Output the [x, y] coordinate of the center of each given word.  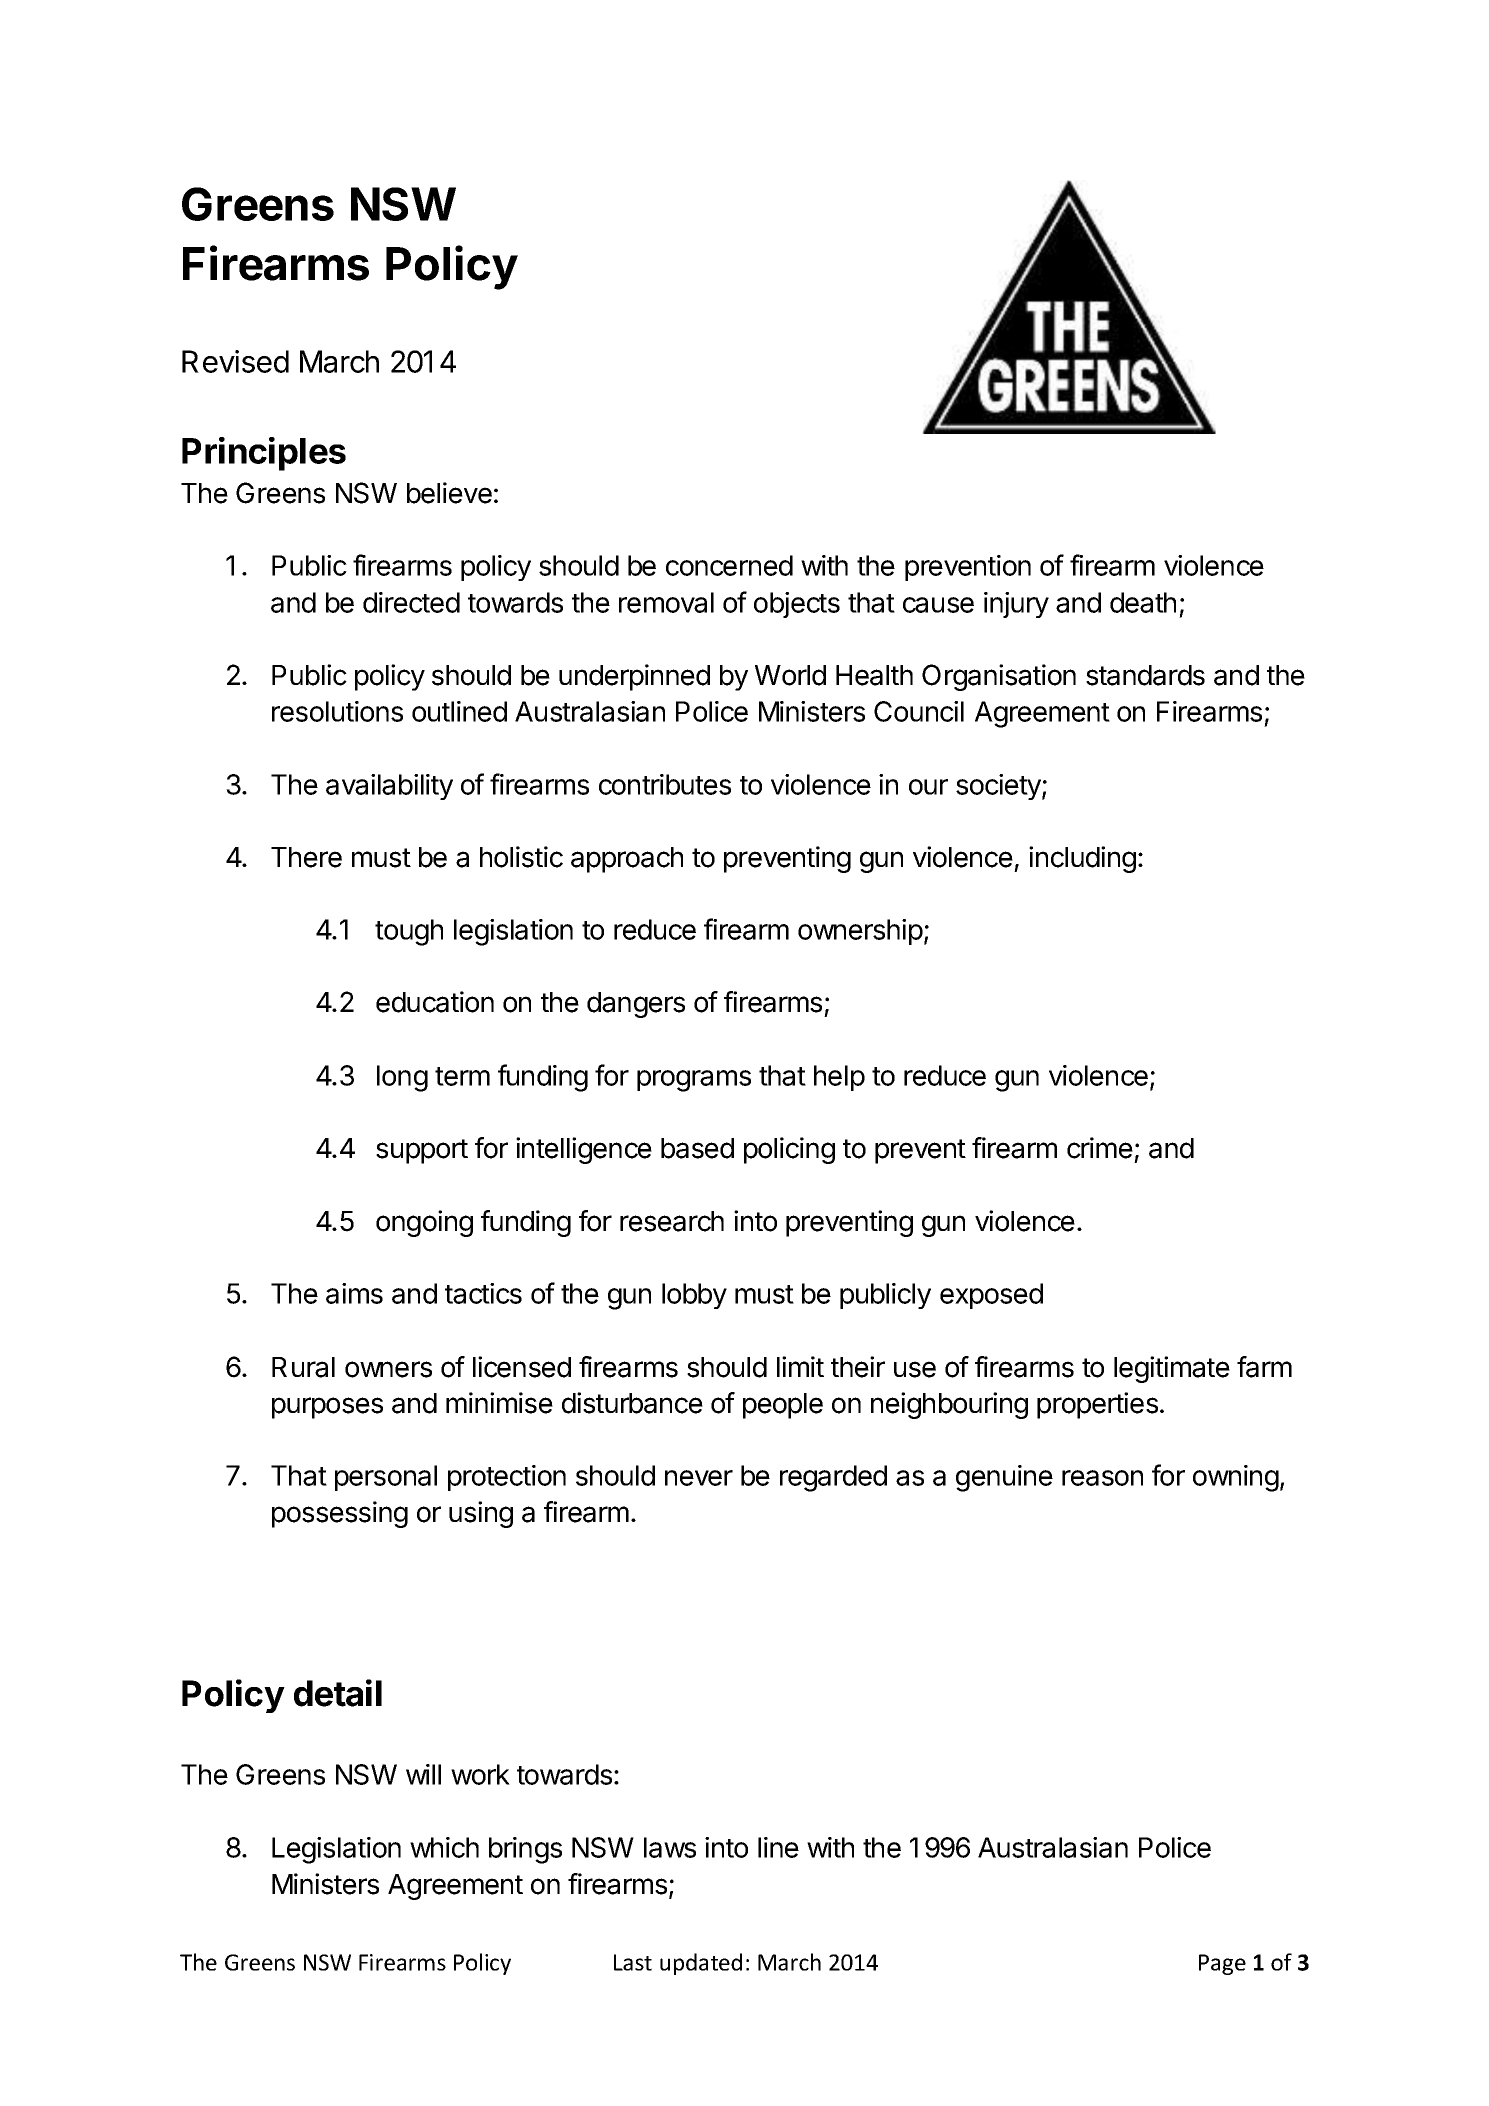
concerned [729, 565]
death [1143, 602]
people [783, 1406]
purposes [327, 1408]
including [1082, 859]
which [444, 1847]
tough [409, 932]
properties [1097, 1405]
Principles [264, 454]
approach [627, 860]
